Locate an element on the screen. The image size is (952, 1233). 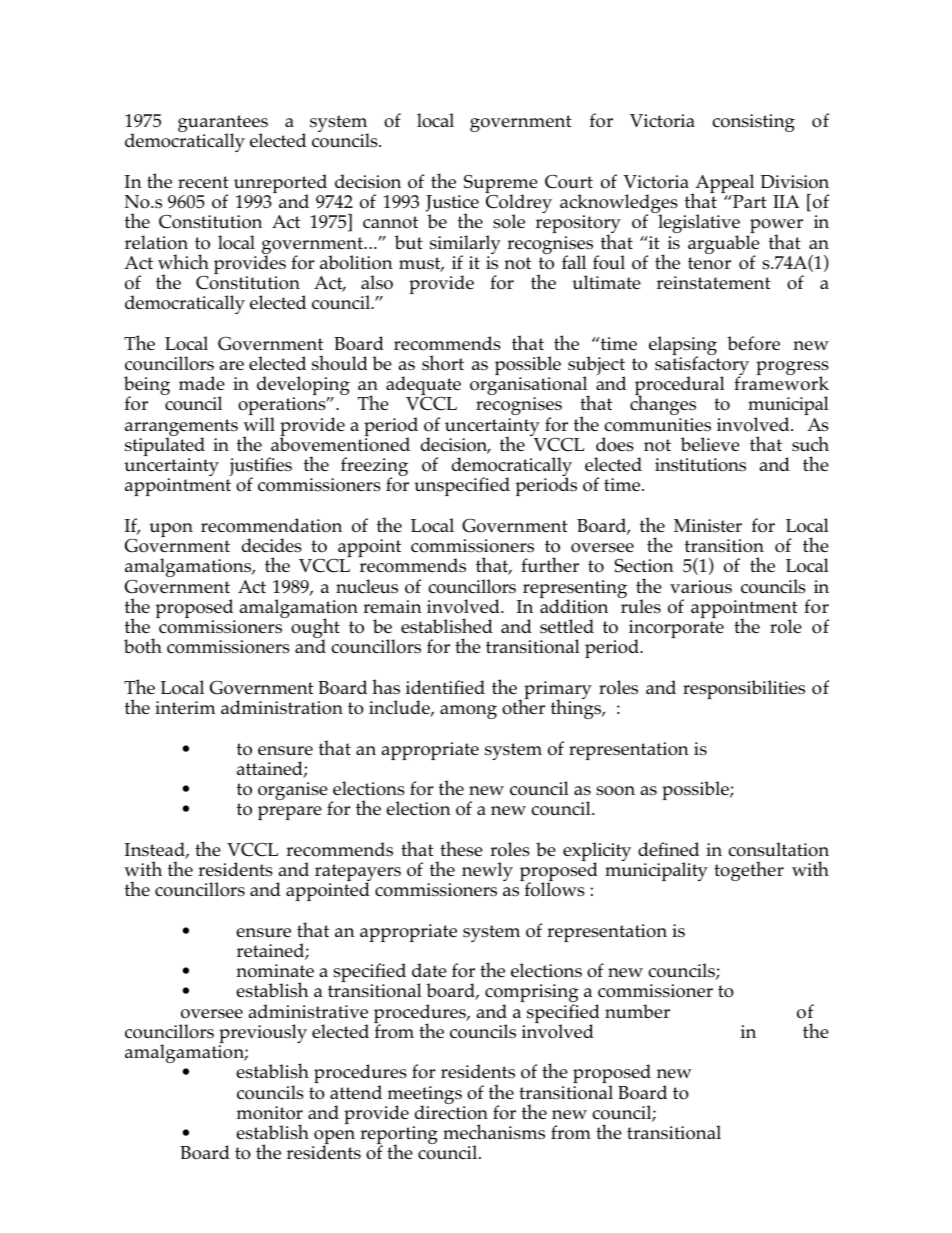
consultation is located at coordinates (778, 849).
